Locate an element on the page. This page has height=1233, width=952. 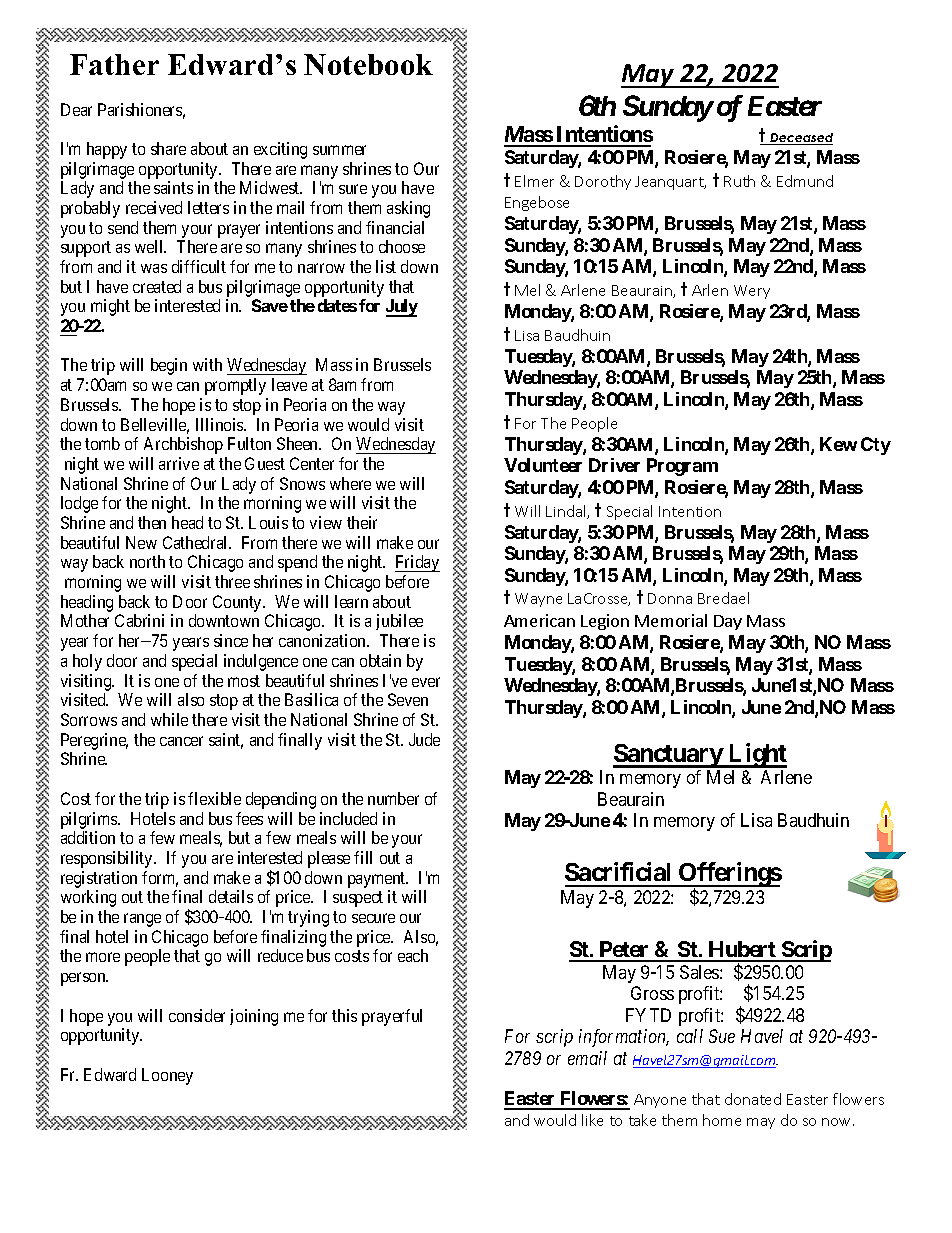
cancer is located at coordinates (181, 741).
